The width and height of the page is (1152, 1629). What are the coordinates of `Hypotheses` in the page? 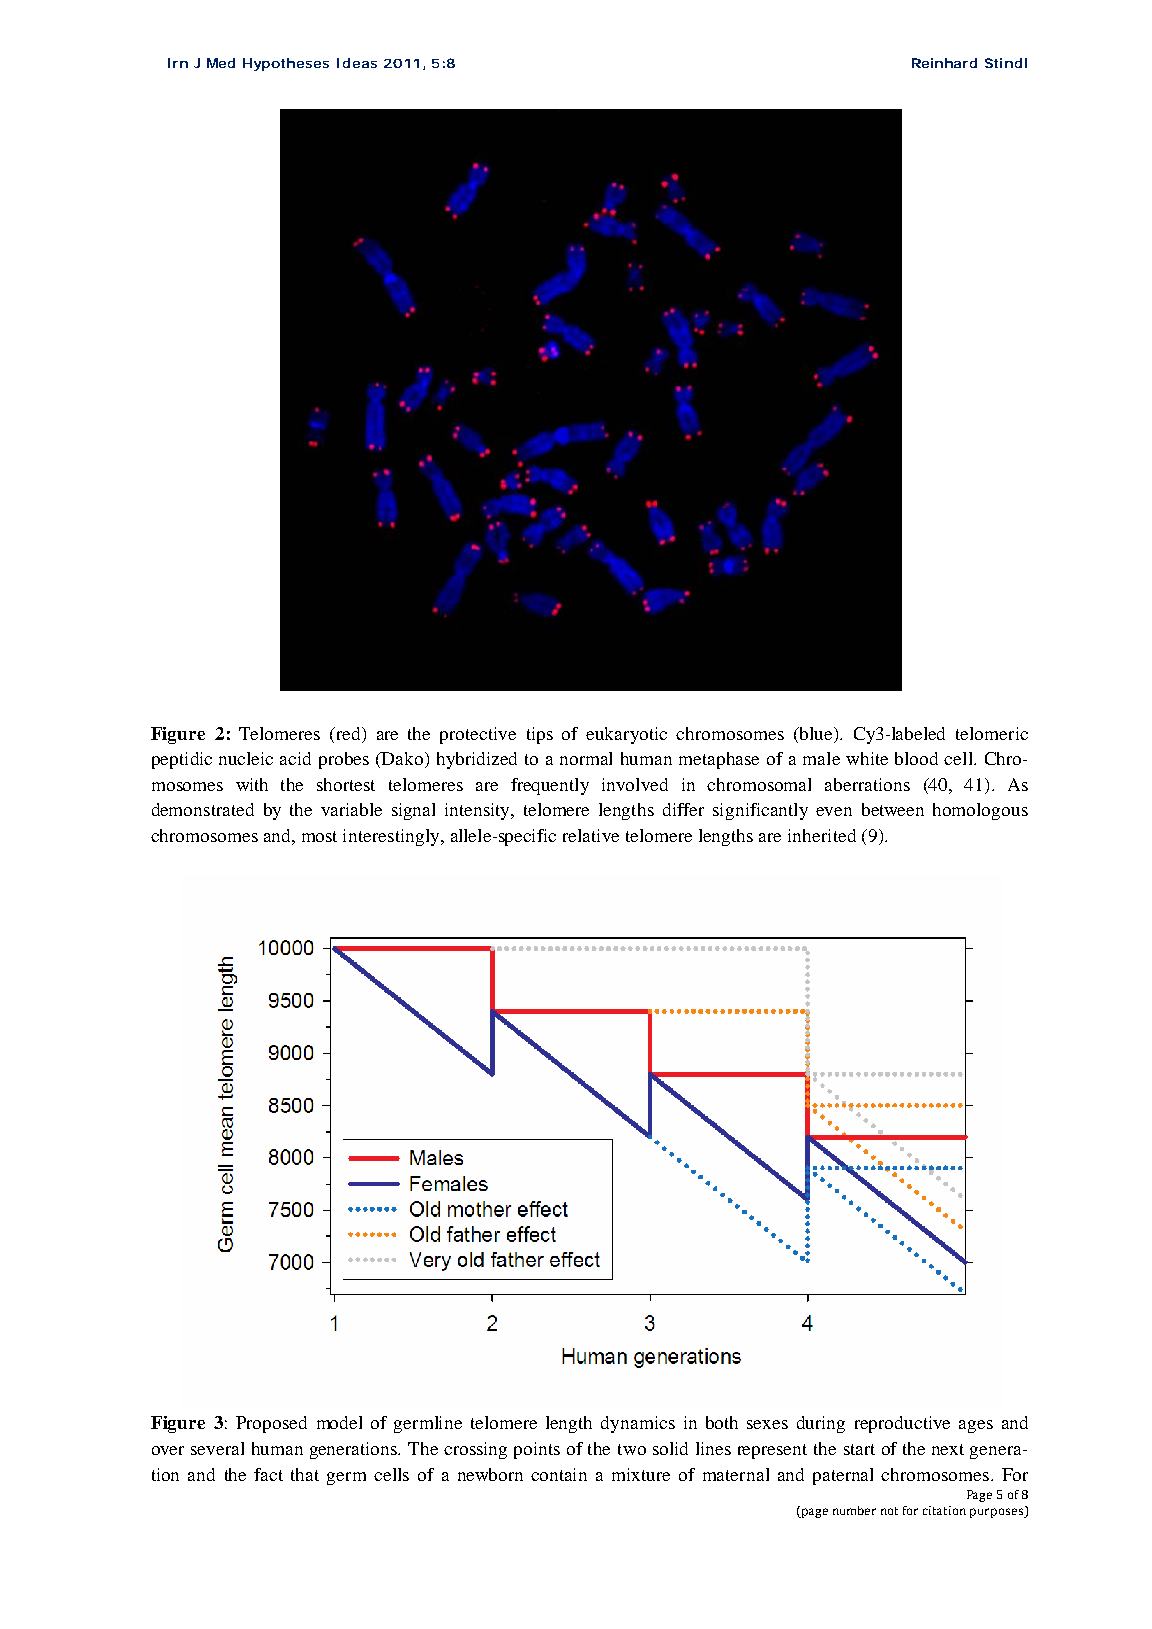 It's located at (286, 64).
